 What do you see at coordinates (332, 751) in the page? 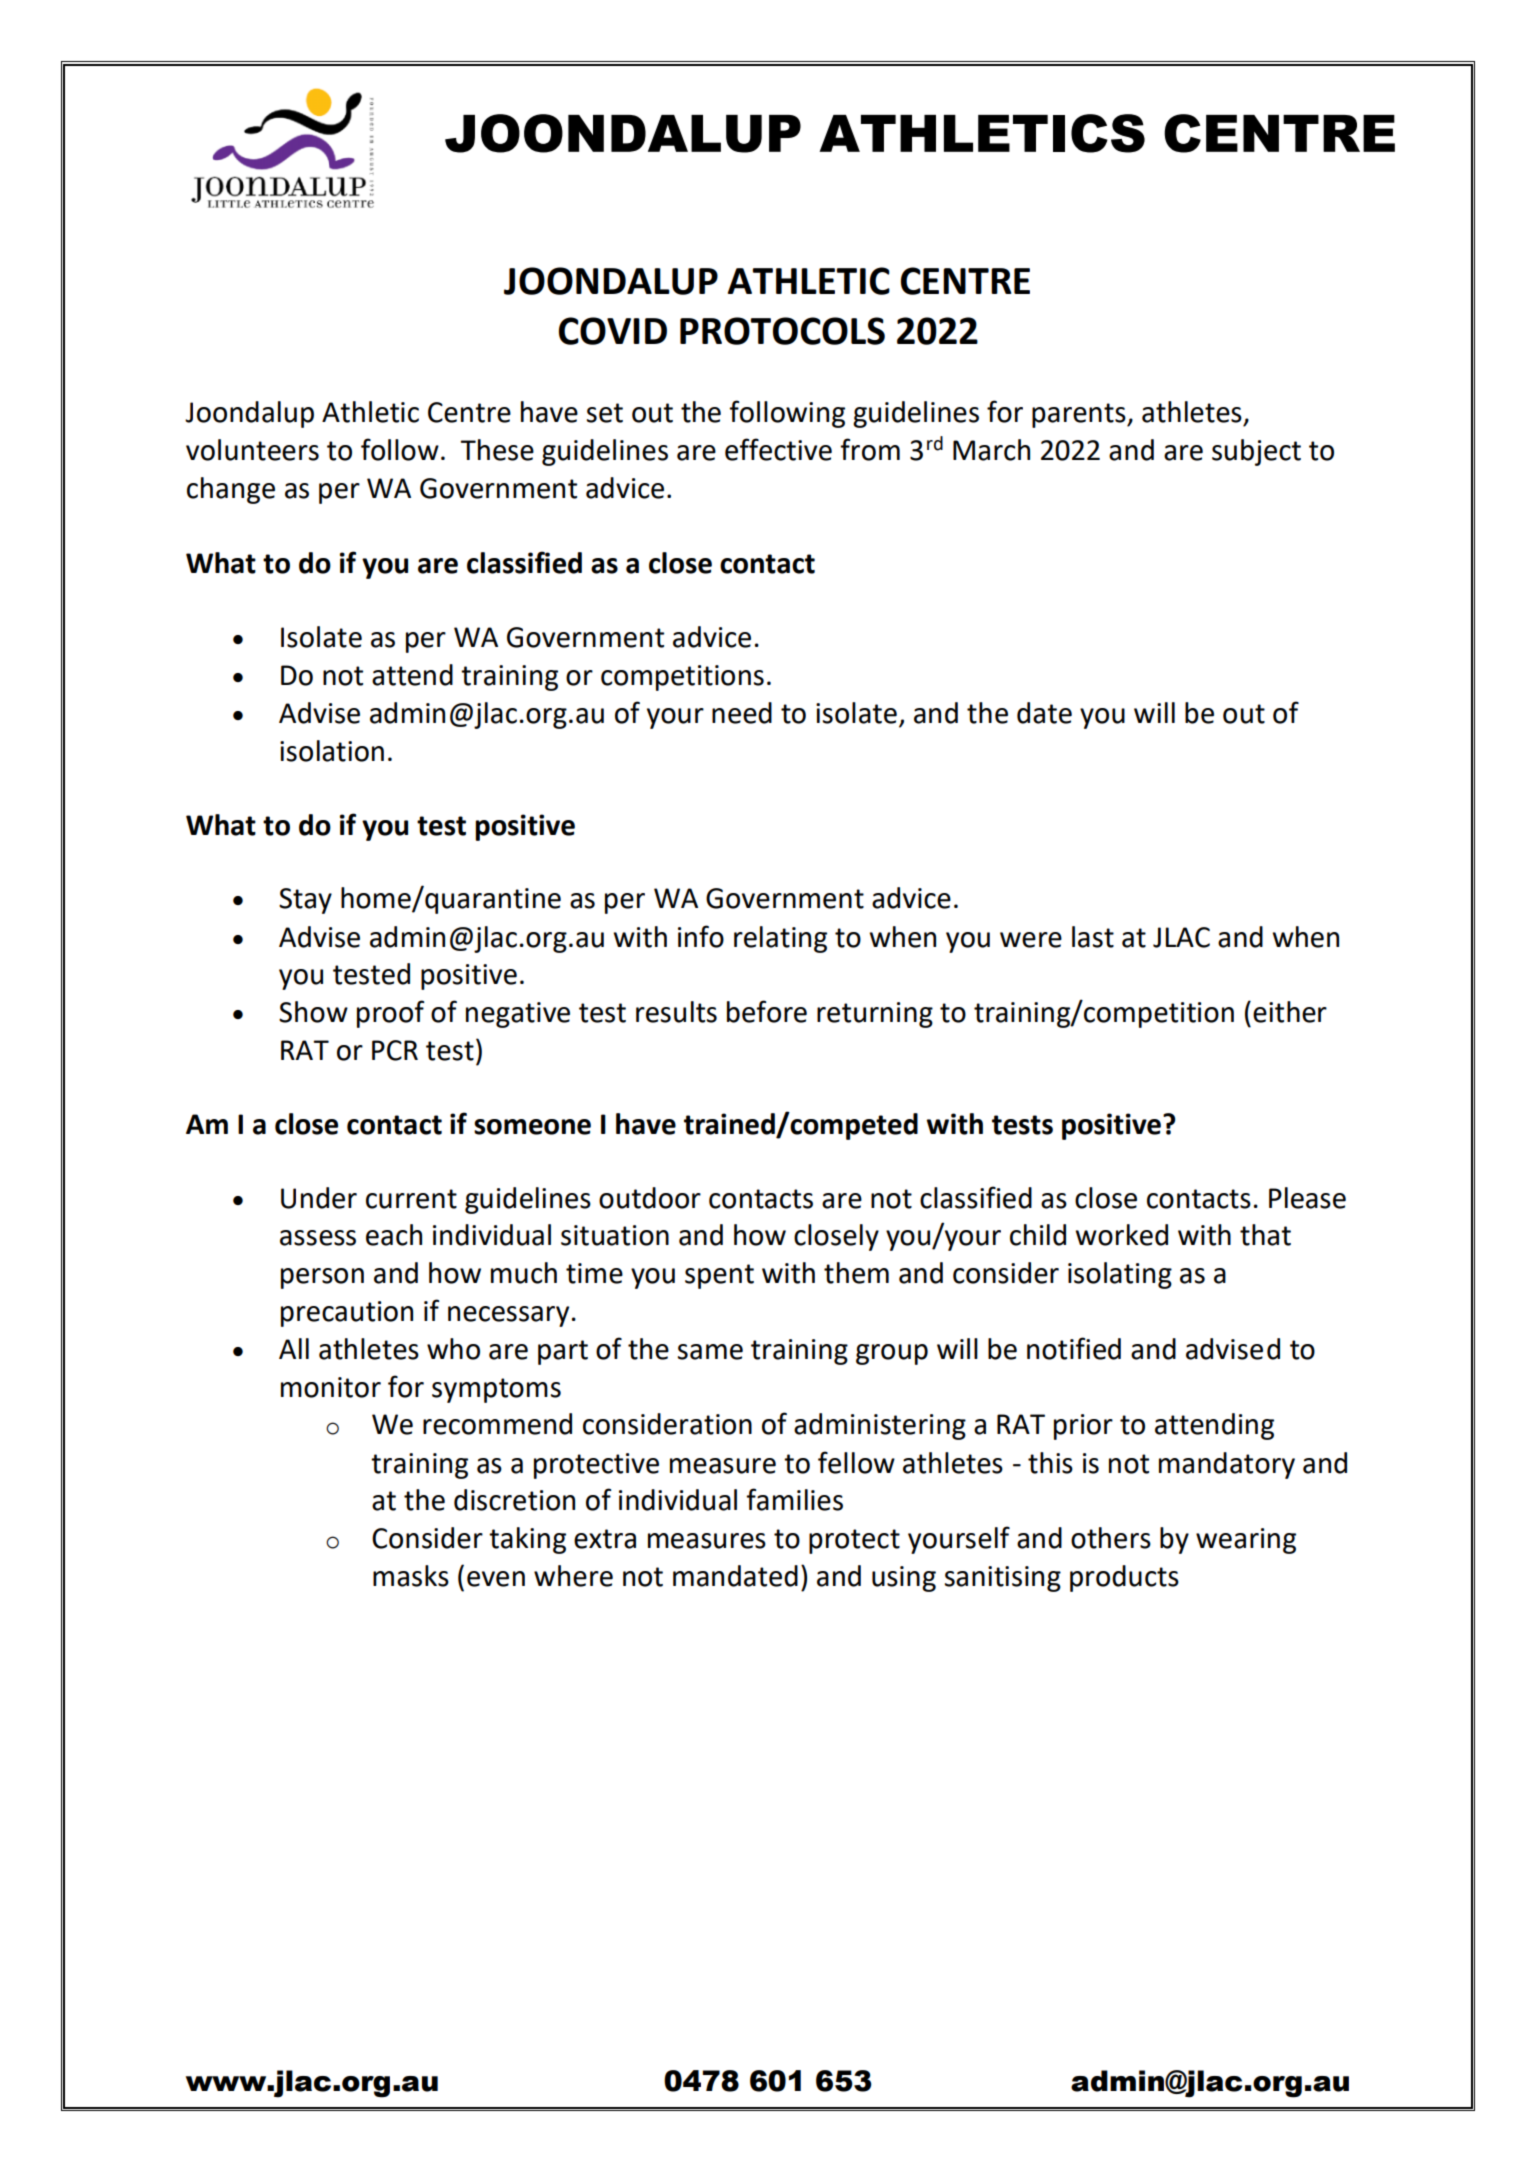
I see `isolation` at bounding box center [332, 751].
